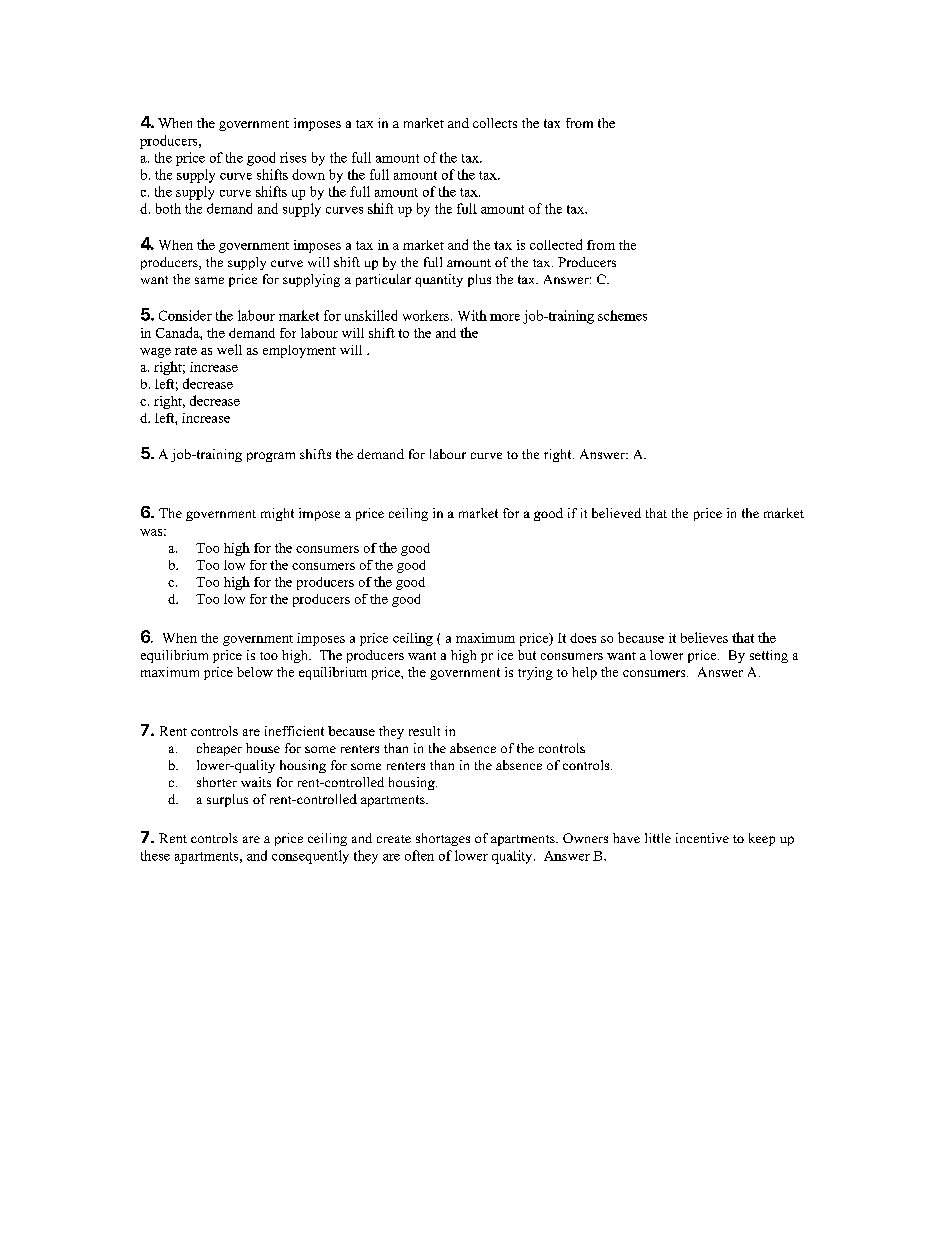  Describe the element at coordinates (255, 672) in the screenshot. I see `below` at that location.
